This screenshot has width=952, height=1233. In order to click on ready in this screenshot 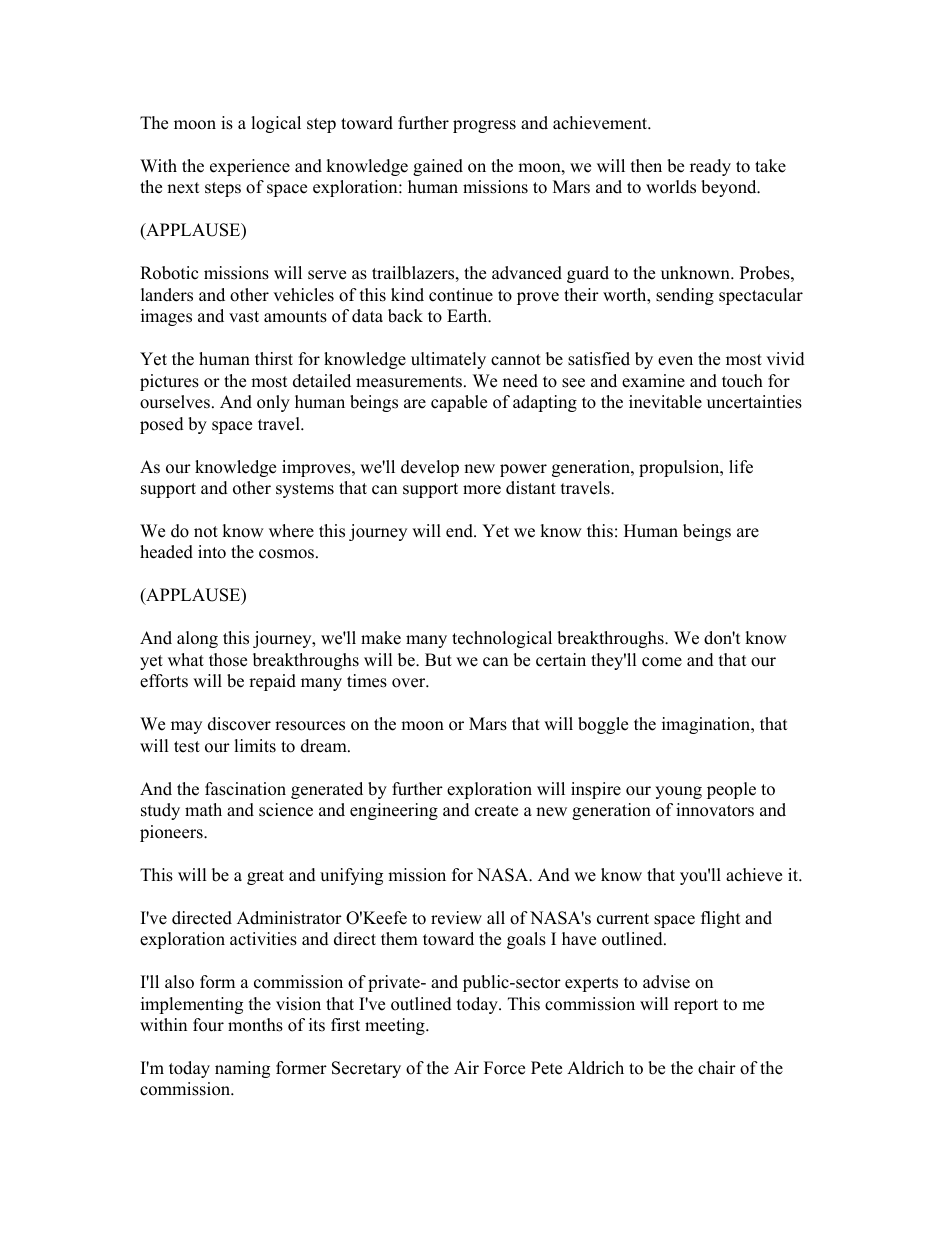, I will do `click(710, 167)`.
